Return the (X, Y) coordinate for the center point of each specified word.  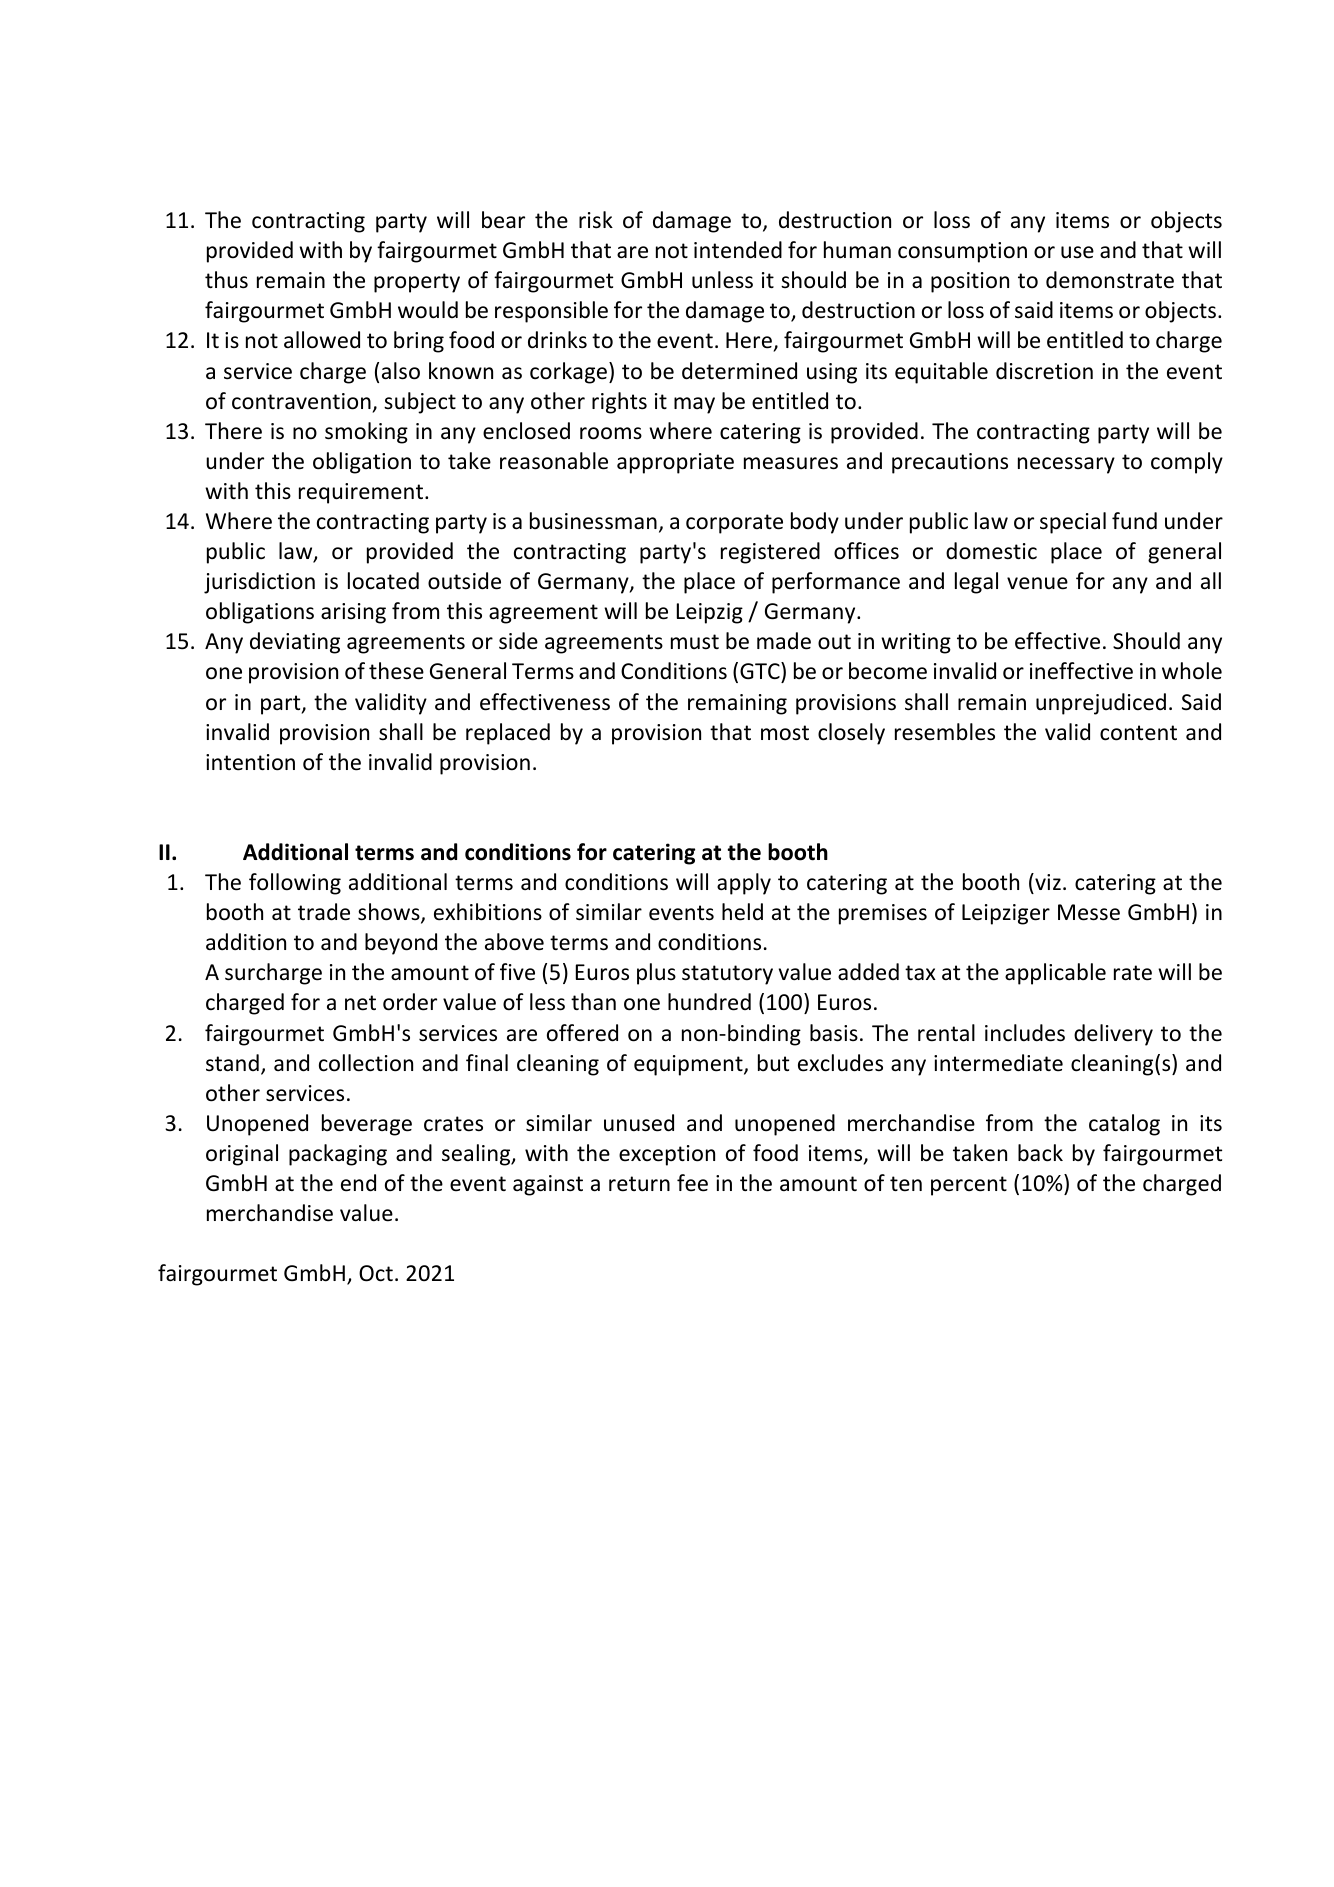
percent (969, 1186)
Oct (376, 1273)
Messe (1089, 912)
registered (770, 553)
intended (738, 250)
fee (692, 1183)
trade (324, 912)
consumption (962, 252)
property (417, 283)
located (383, 581)
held (742, 912)
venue (1037, 583)
